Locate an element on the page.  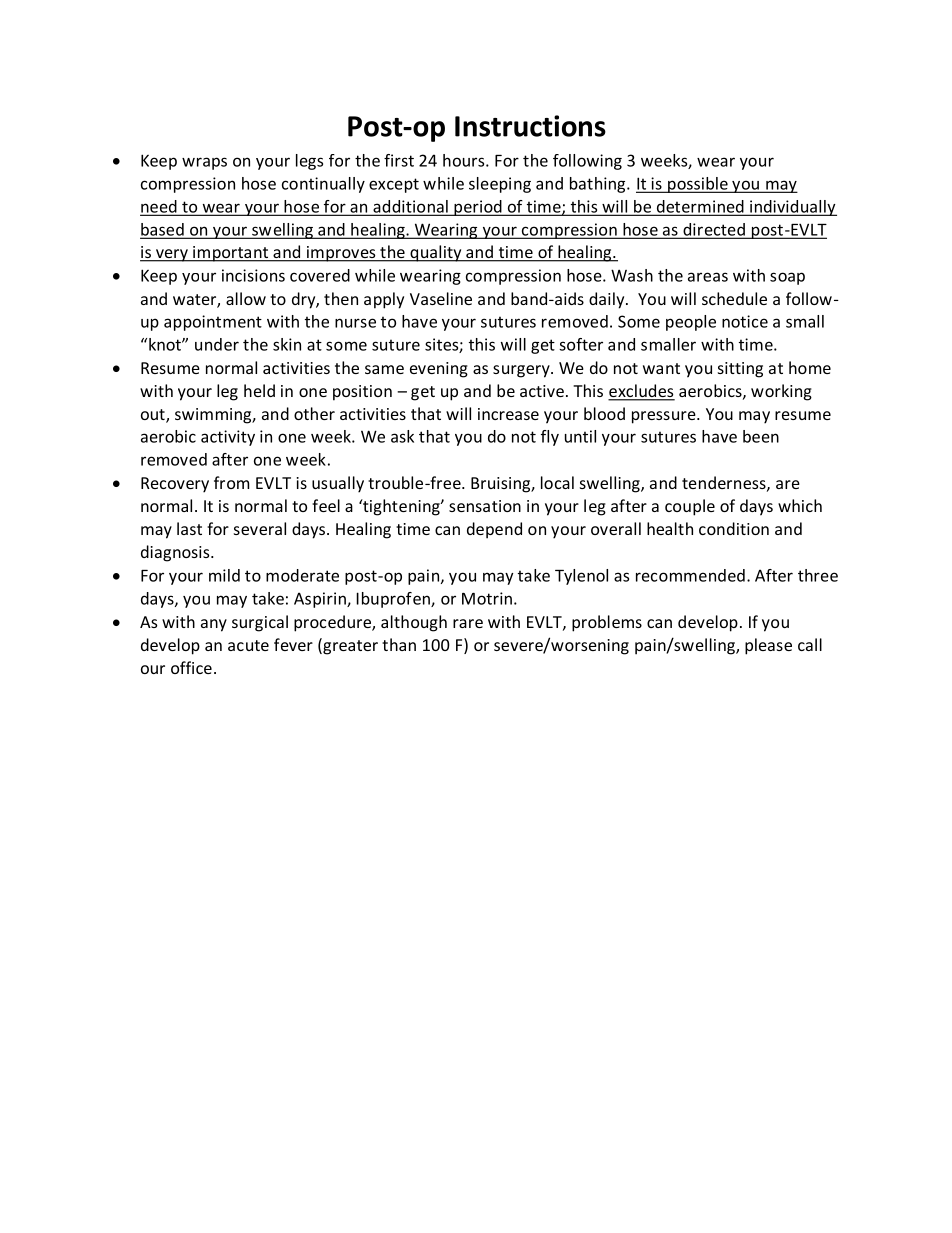
possible is located at coordinates (698, 185).
